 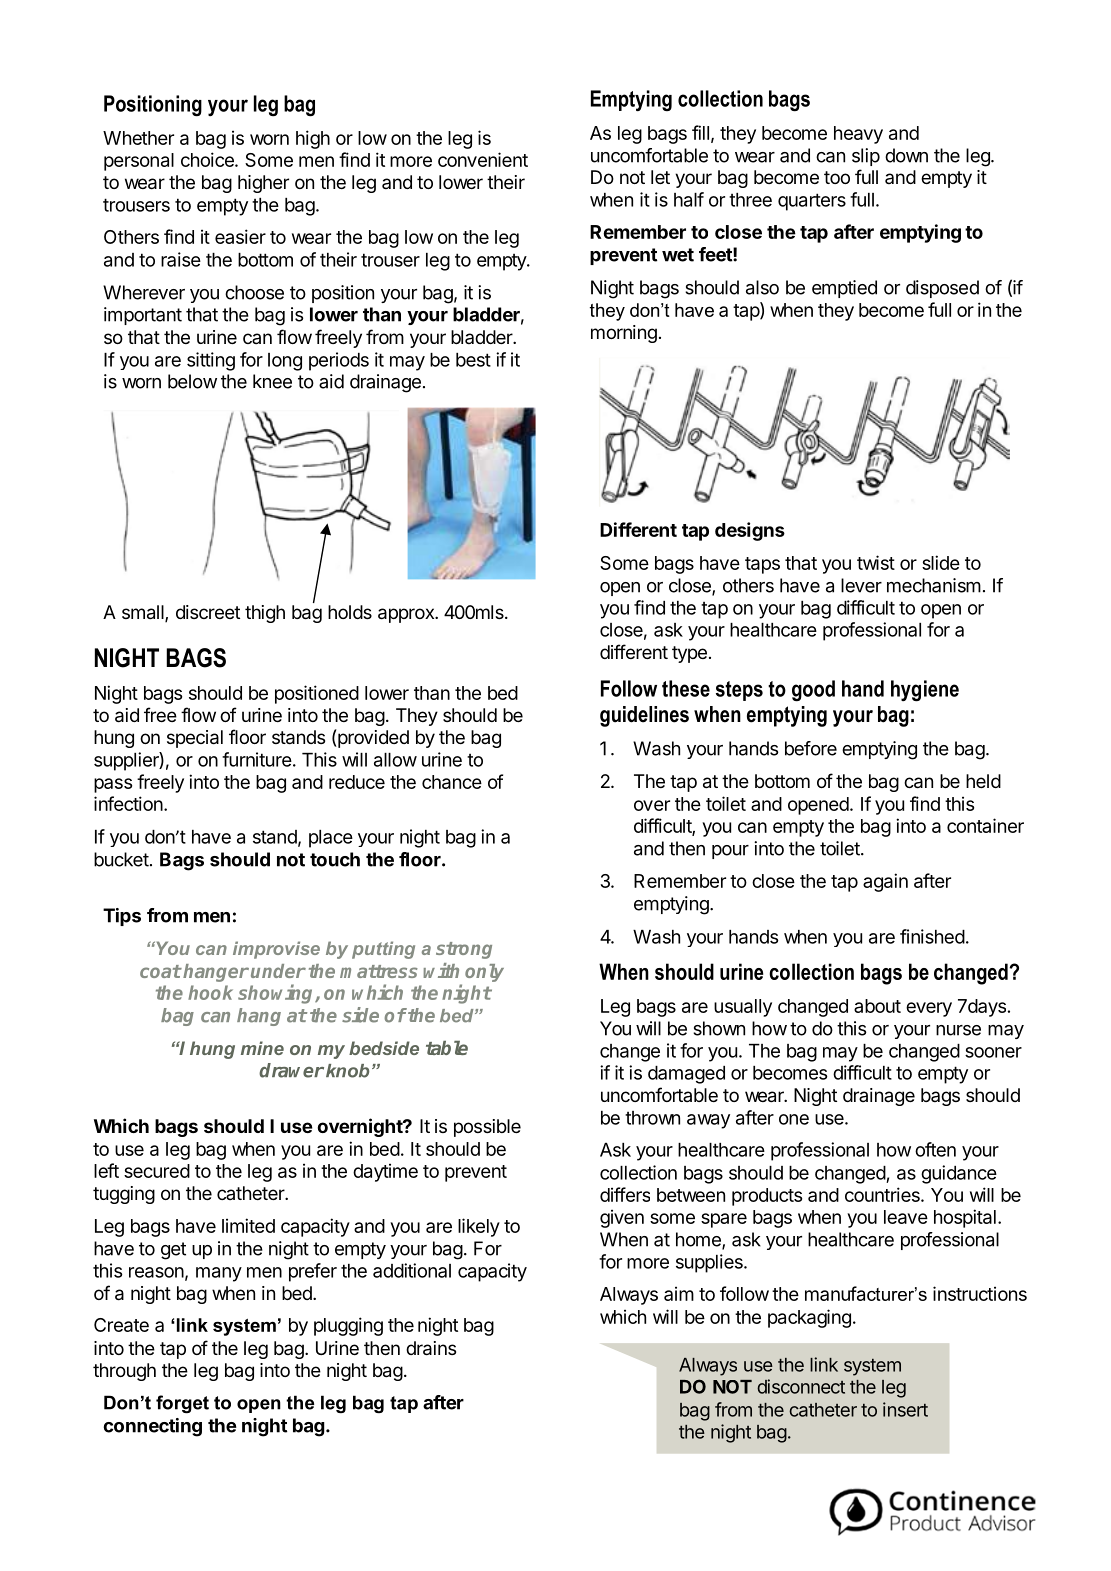 I want to click on choice, so click(x=208, y=159).
